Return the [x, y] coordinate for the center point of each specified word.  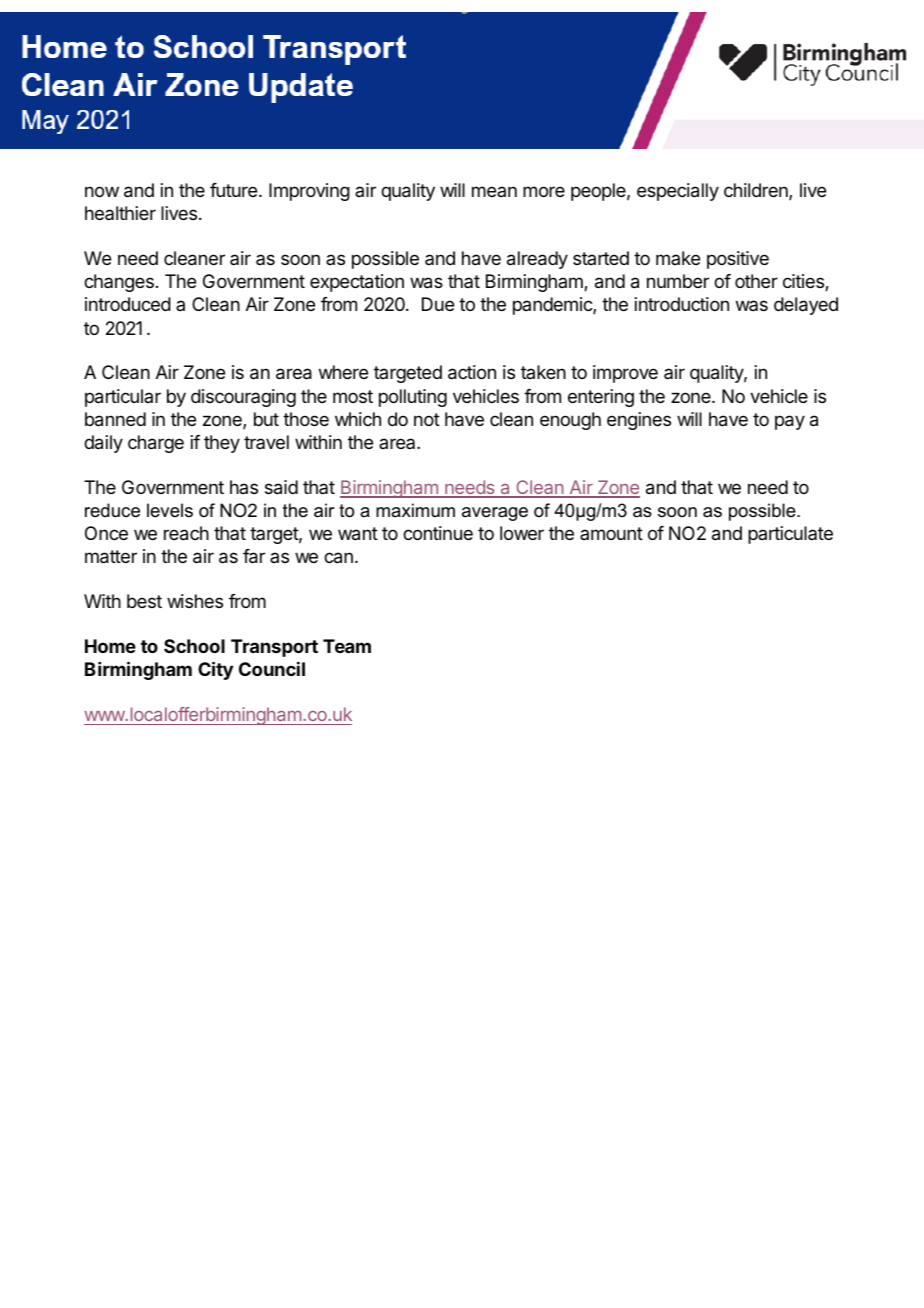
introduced [128, 304]
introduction [682, 304]
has [244, 487]
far [254, 556]
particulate [790, 535]
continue [438, 533]
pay [790, 422]
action [472, 372]
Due [438, 304]
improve [625, 374]
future [233, 190]
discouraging [243, 398]
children [757, 191]
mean [494, 191]
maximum [415, 510]
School [194, 646]
